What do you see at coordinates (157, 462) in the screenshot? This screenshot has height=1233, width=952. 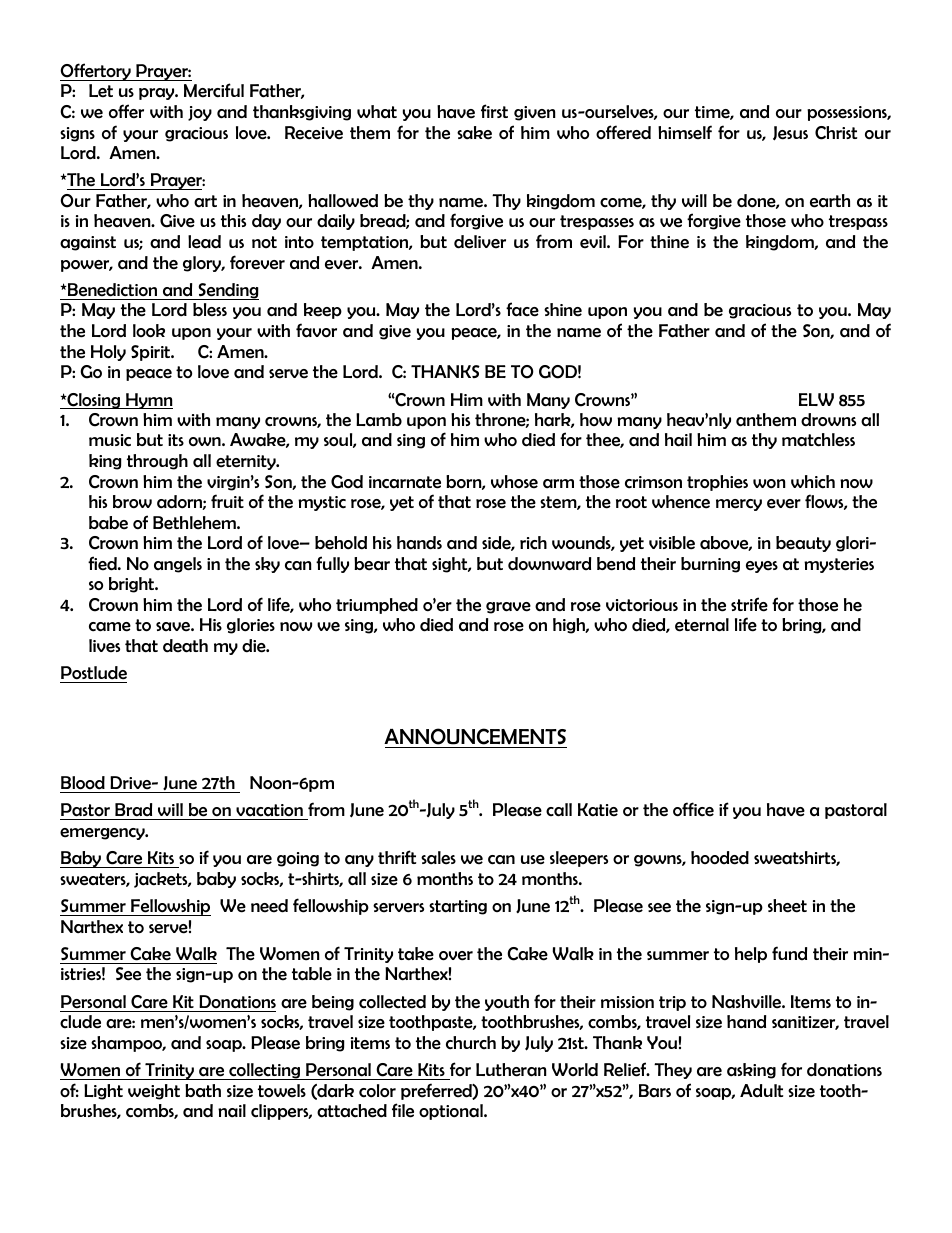 I see `through` at bounding box center [157, 462].
